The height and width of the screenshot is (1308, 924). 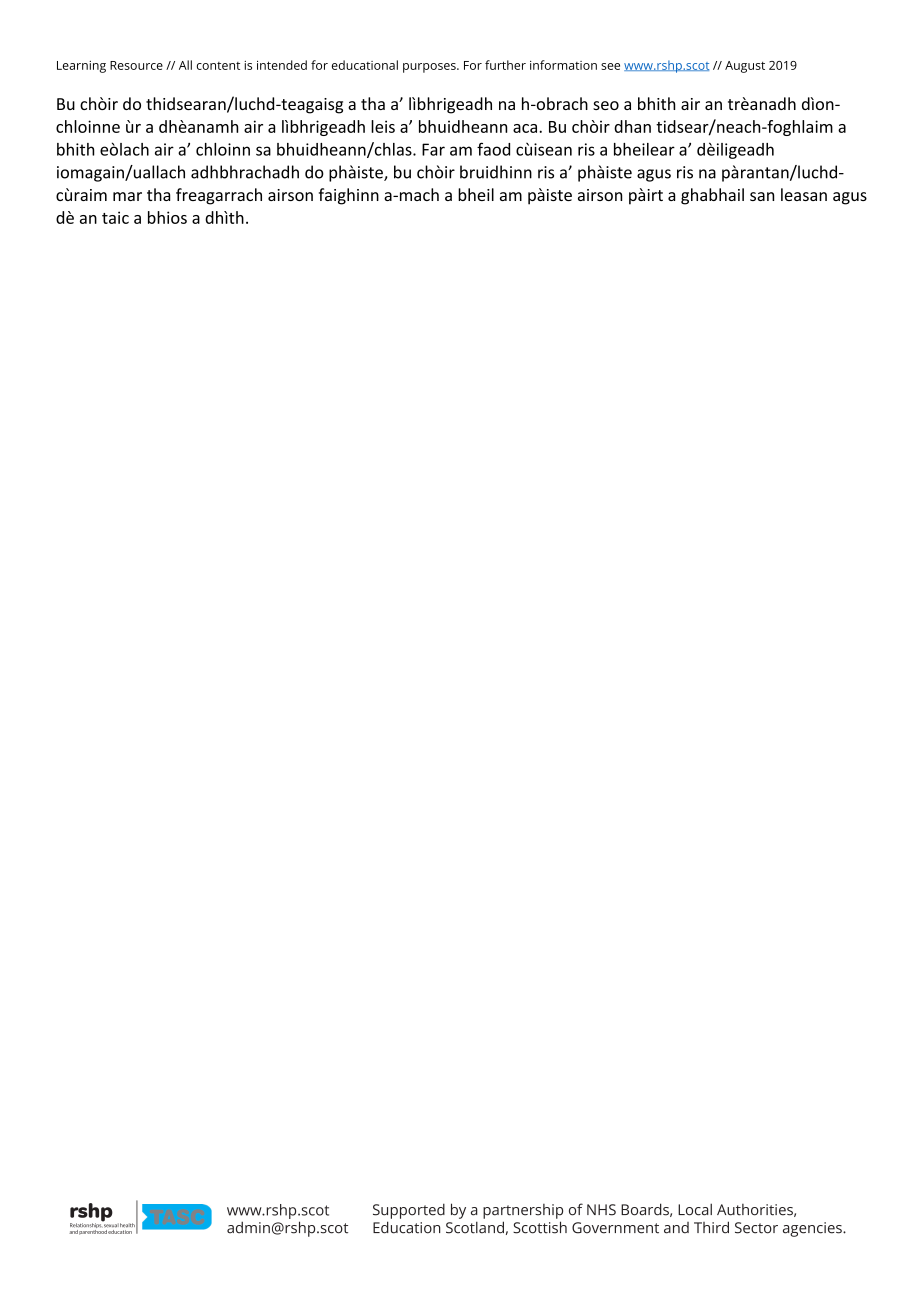 What do you see at coordinates (433, 149) in the screenshot?
I see `Far` at bounding box center [433, 149].
